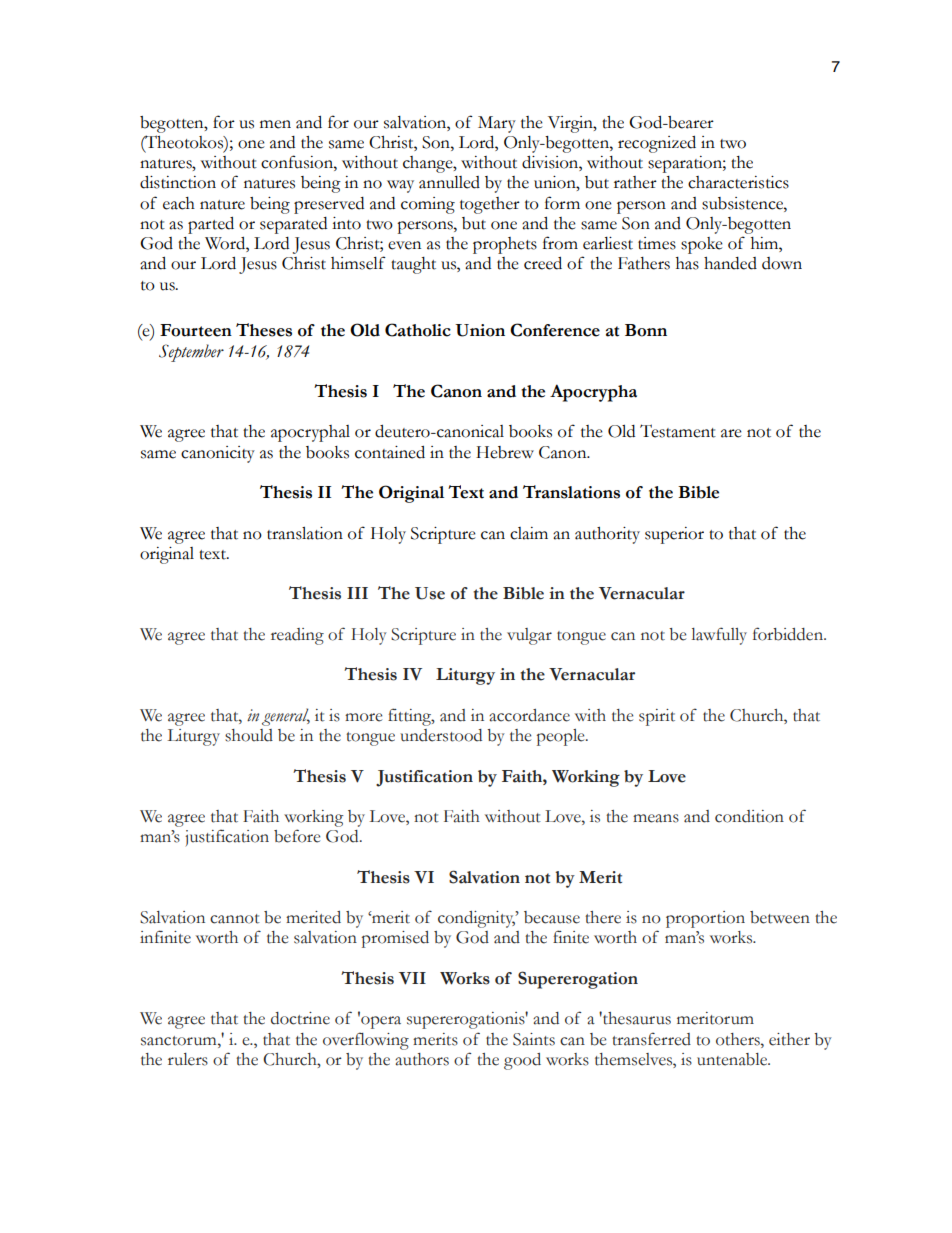  I want to click on spirit, so click(657, 717).
